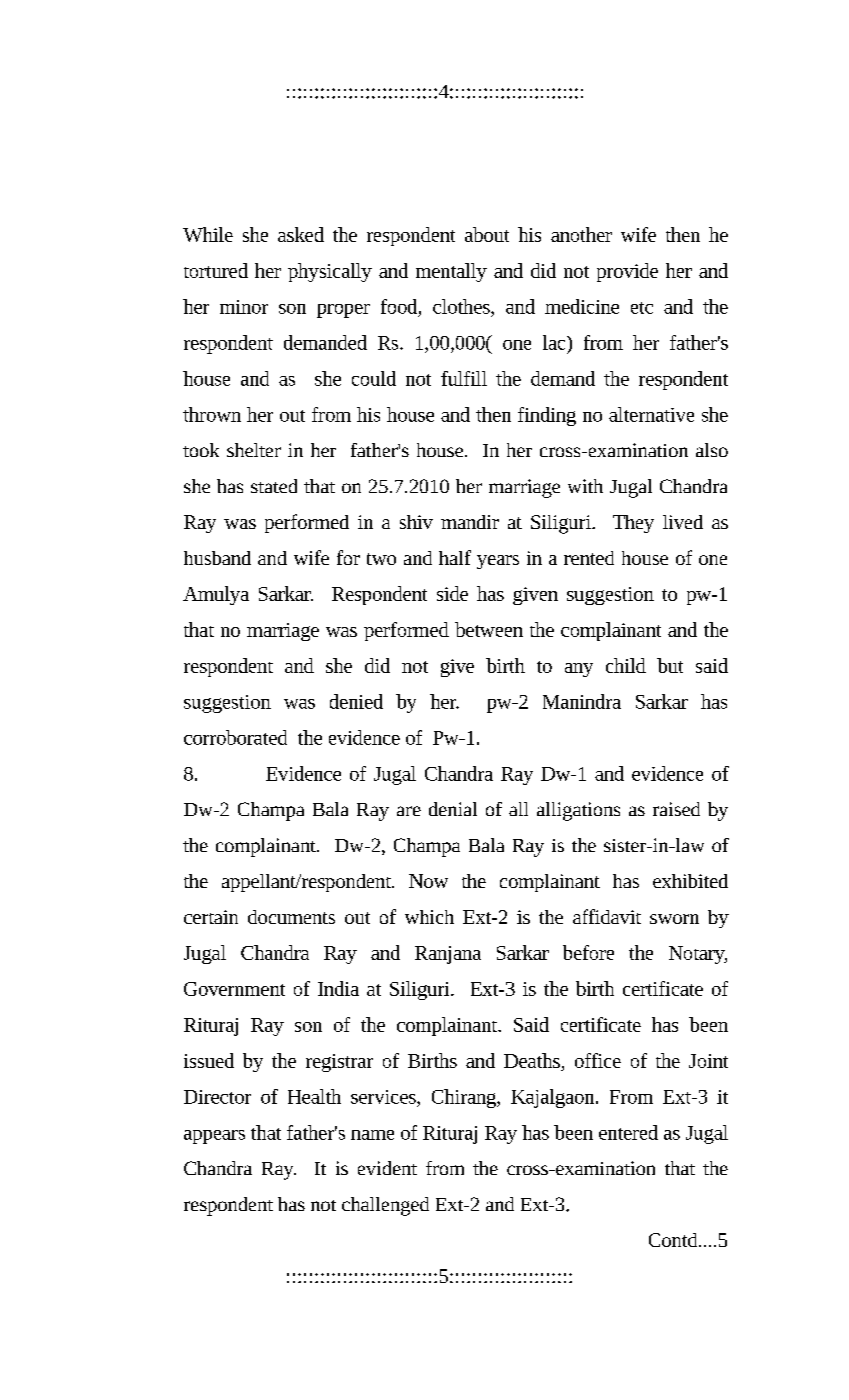 The image size is (849, 1400). Describe the element at coordinates (216, 270) in the document. I see `tortured` at that location.
